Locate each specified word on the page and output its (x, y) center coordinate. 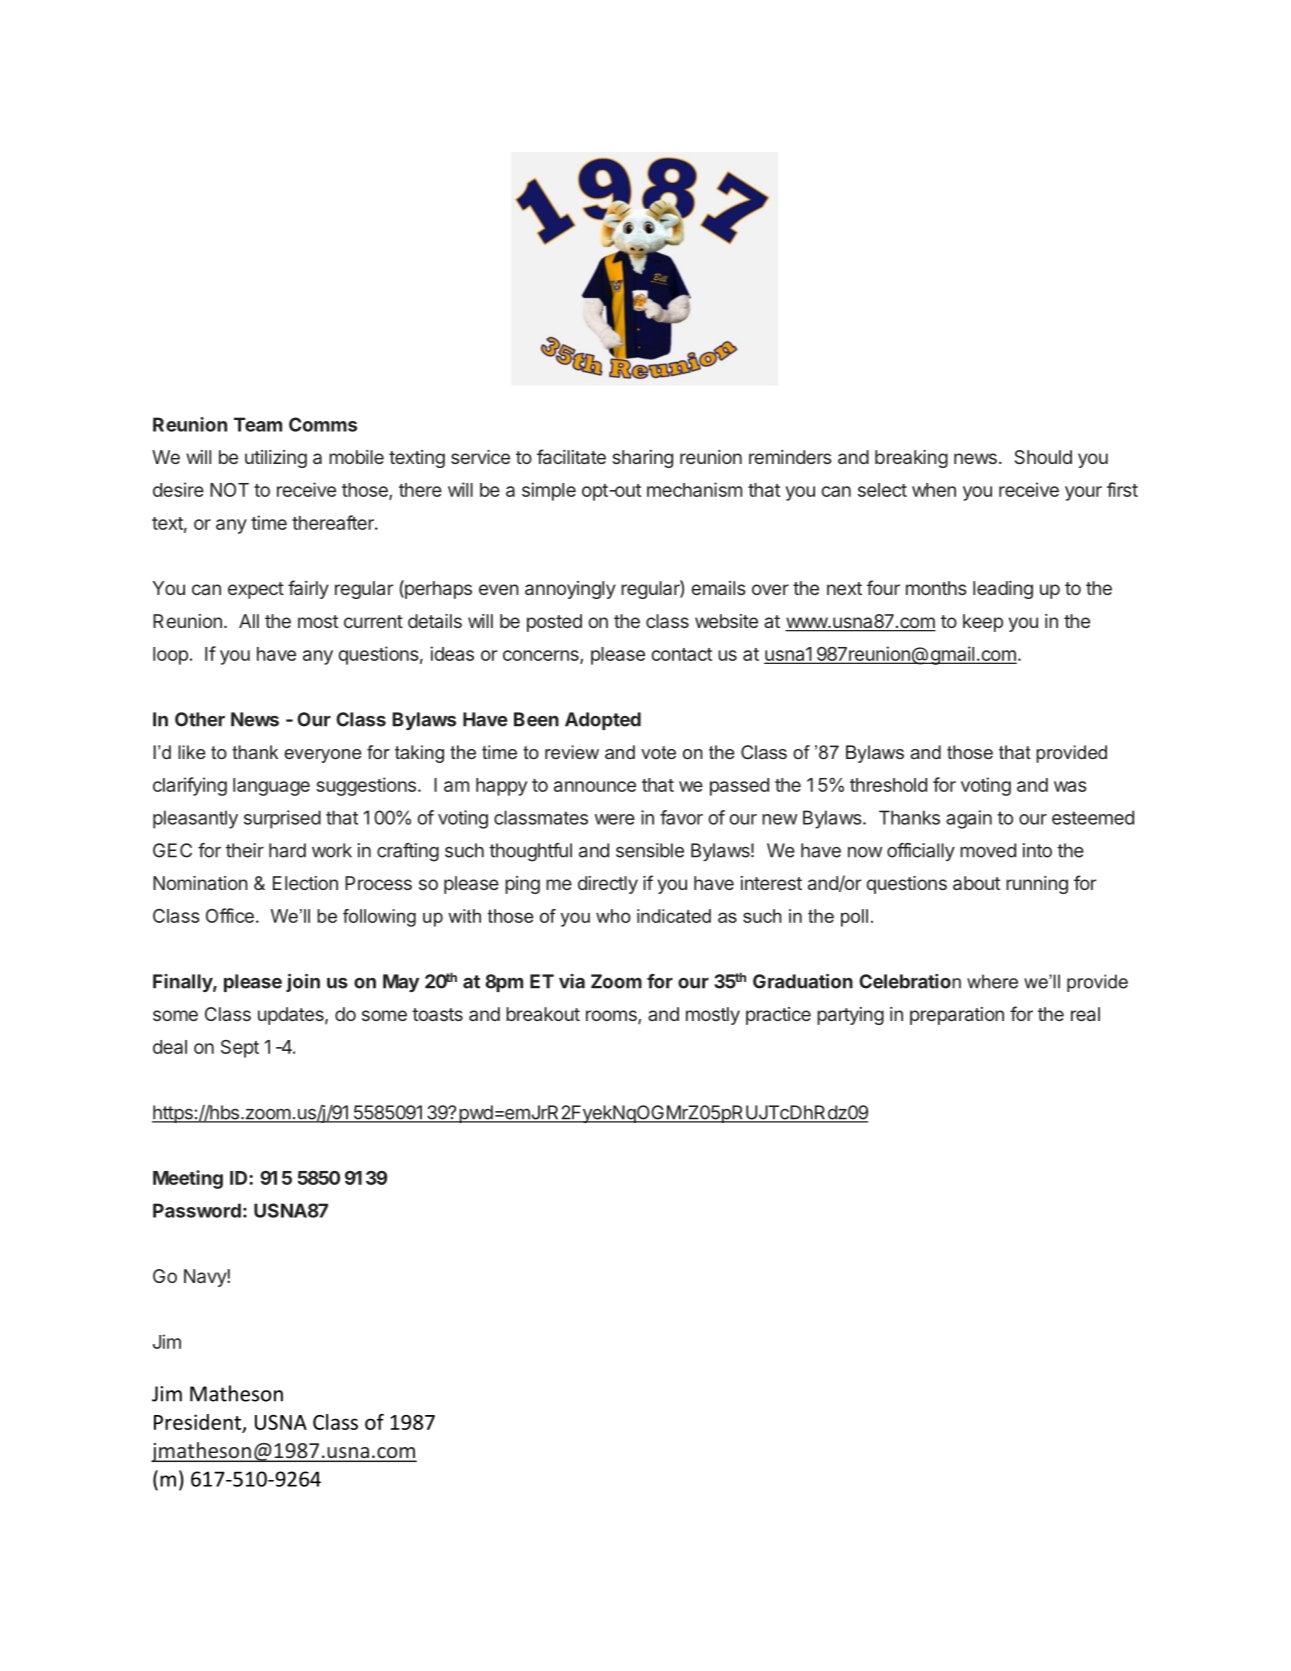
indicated (674, 916)
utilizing (276, 459)
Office (230, 915)
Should (1043, 457)
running (1037, 885)
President (197, 1422)
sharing (642, 459)
